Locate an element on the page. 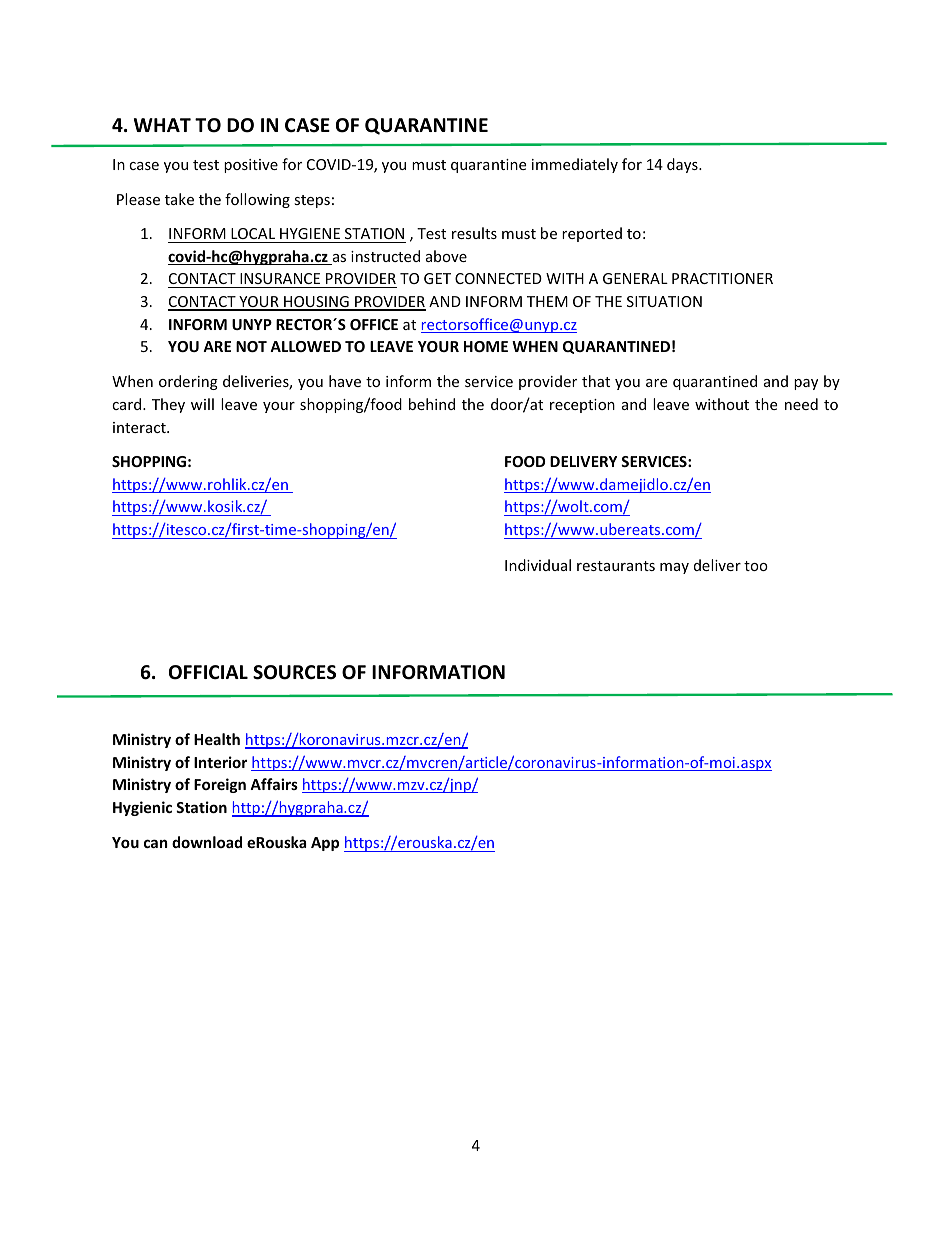 Image resolution: width=952 pixels, height=1233 pixels. positive is located at coordinates (251, 166).
